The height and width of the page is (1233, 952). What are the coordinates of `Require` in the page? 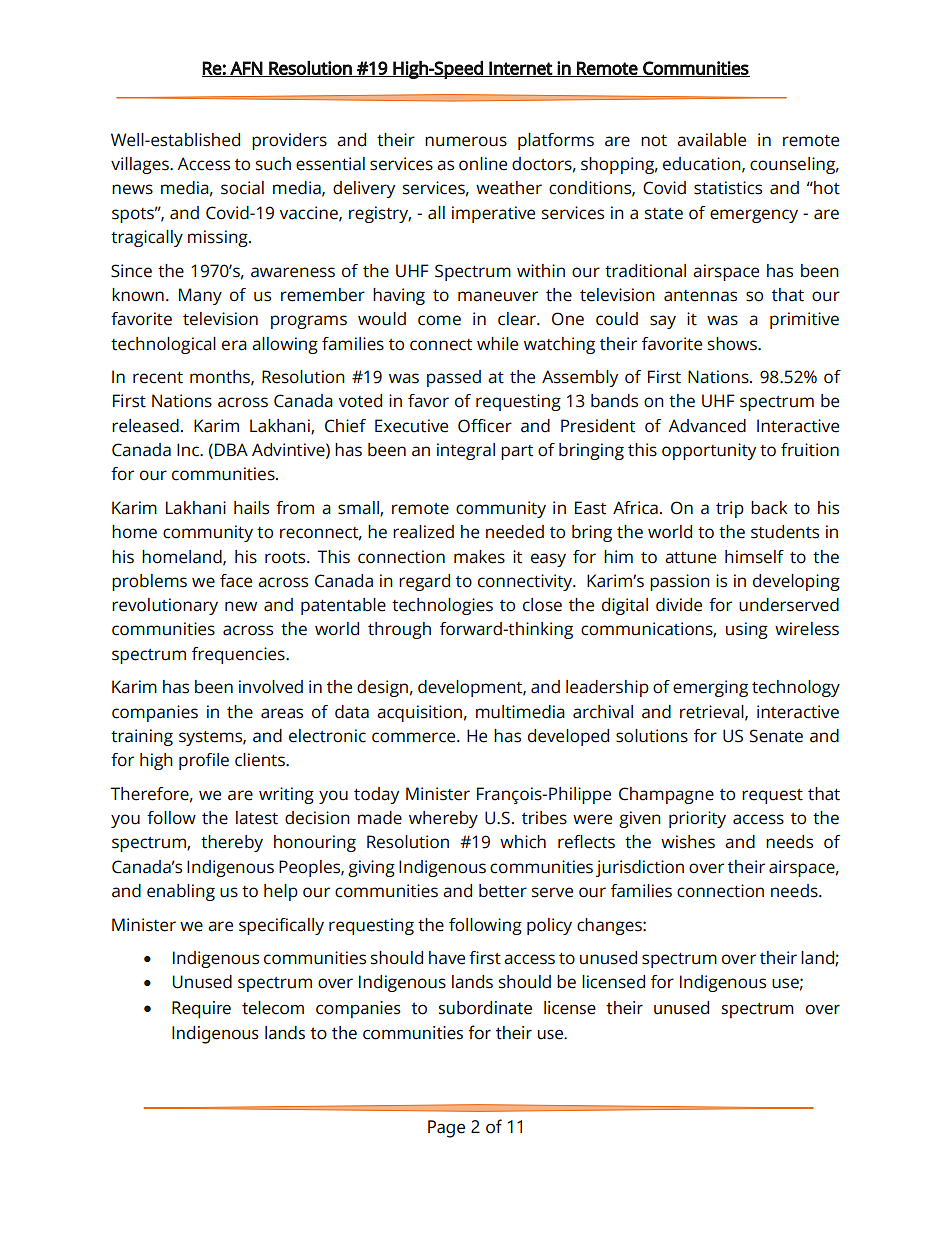 It's located at (201, 1009).
